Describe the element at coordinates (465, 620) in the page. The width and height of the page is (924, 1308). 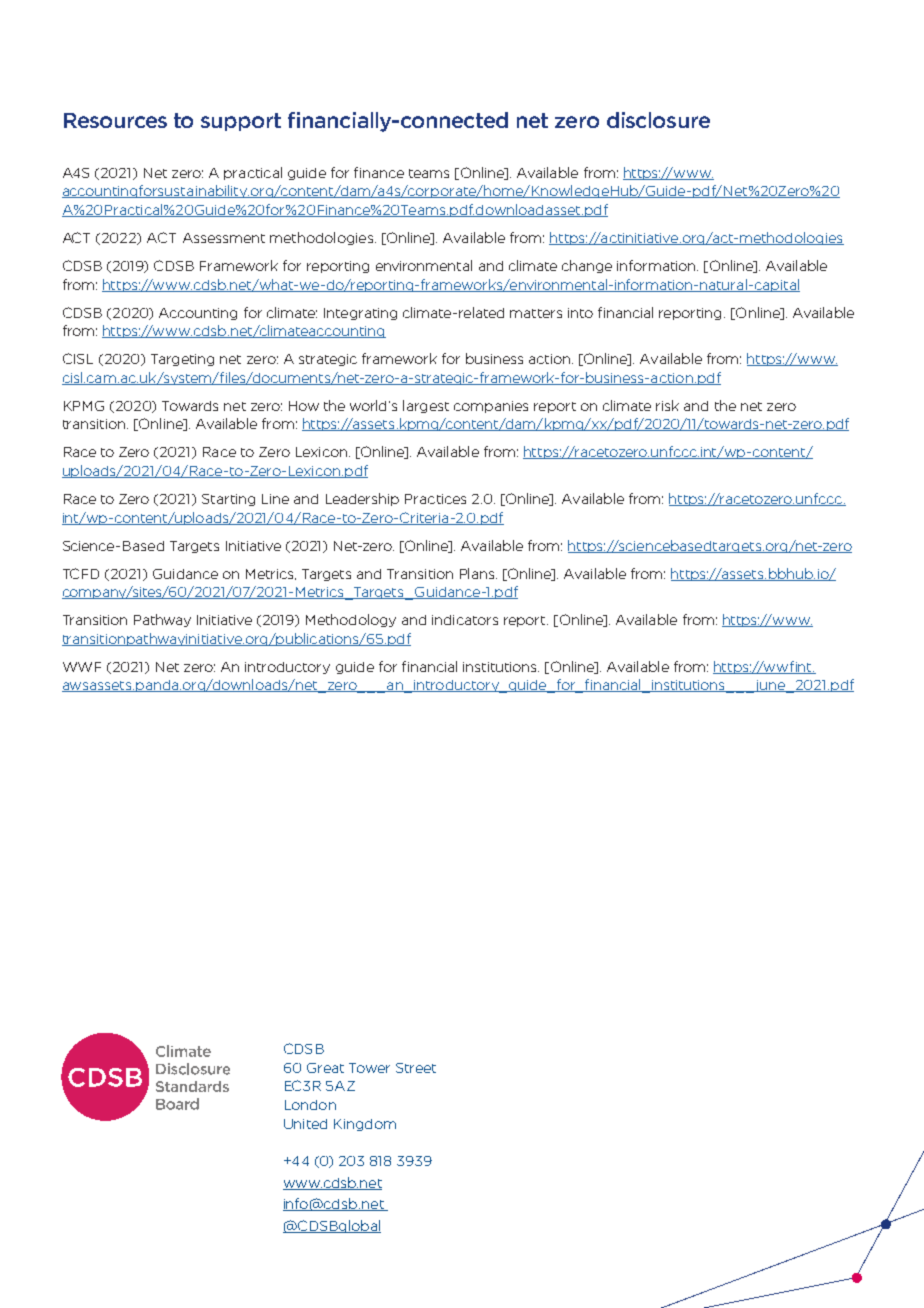
I see `indicators` at that location.
